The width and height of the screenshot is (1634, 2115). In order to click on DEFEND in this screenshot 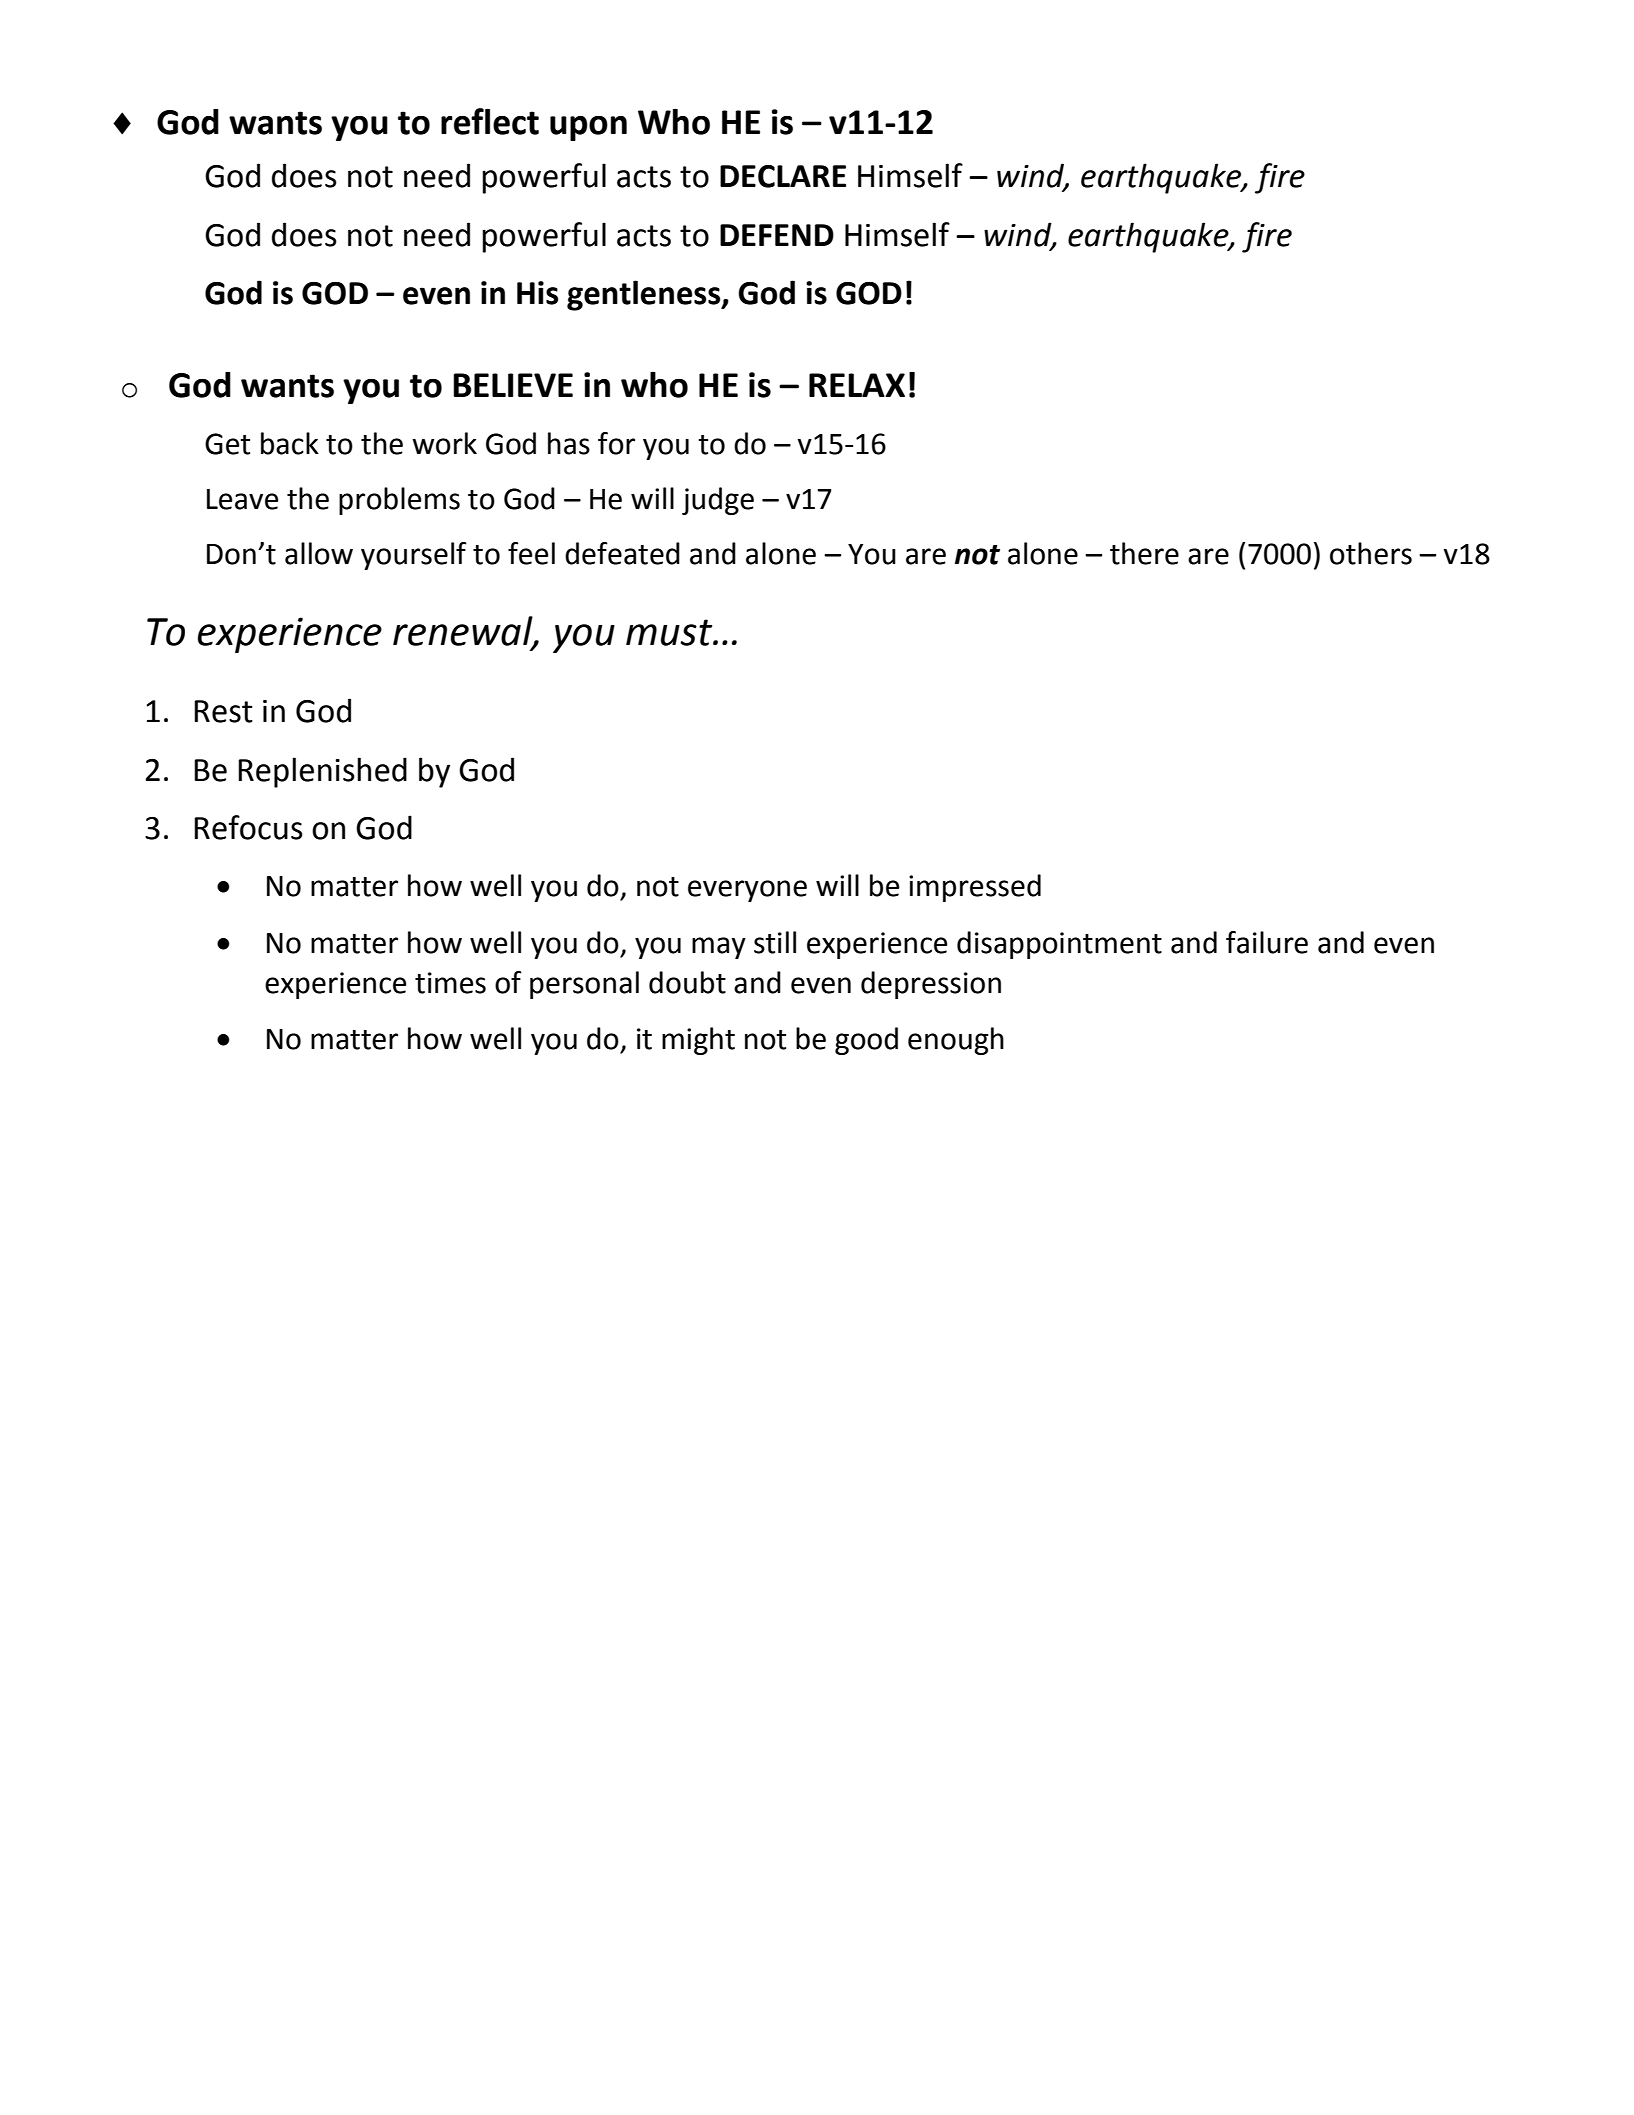, I will do `click(777, 235)`.
